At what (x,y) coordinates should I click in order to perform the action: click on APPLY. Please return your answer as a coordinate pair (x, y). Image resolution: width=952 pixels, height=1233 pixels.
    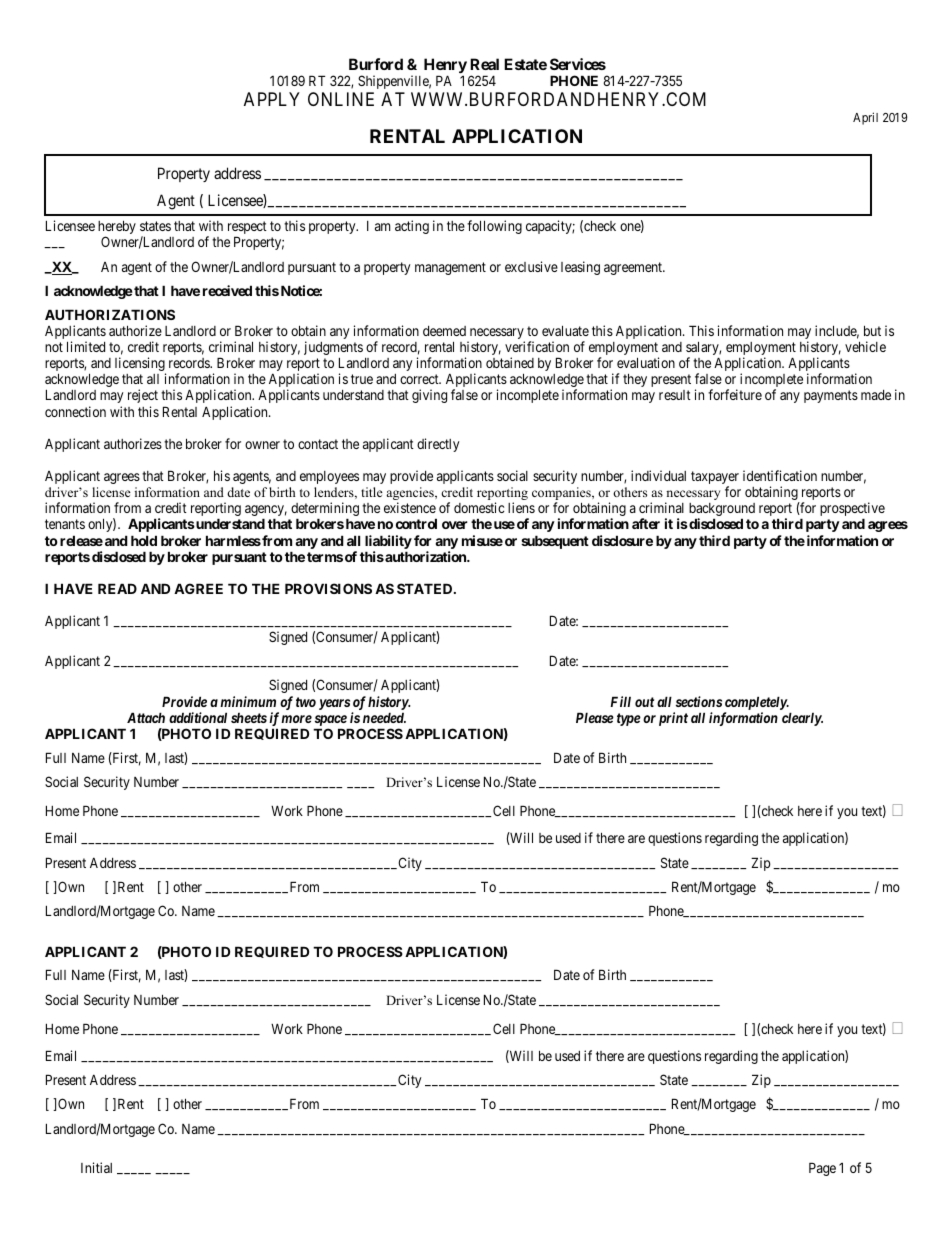
    Looking at the image, I should click on (272, 99).
